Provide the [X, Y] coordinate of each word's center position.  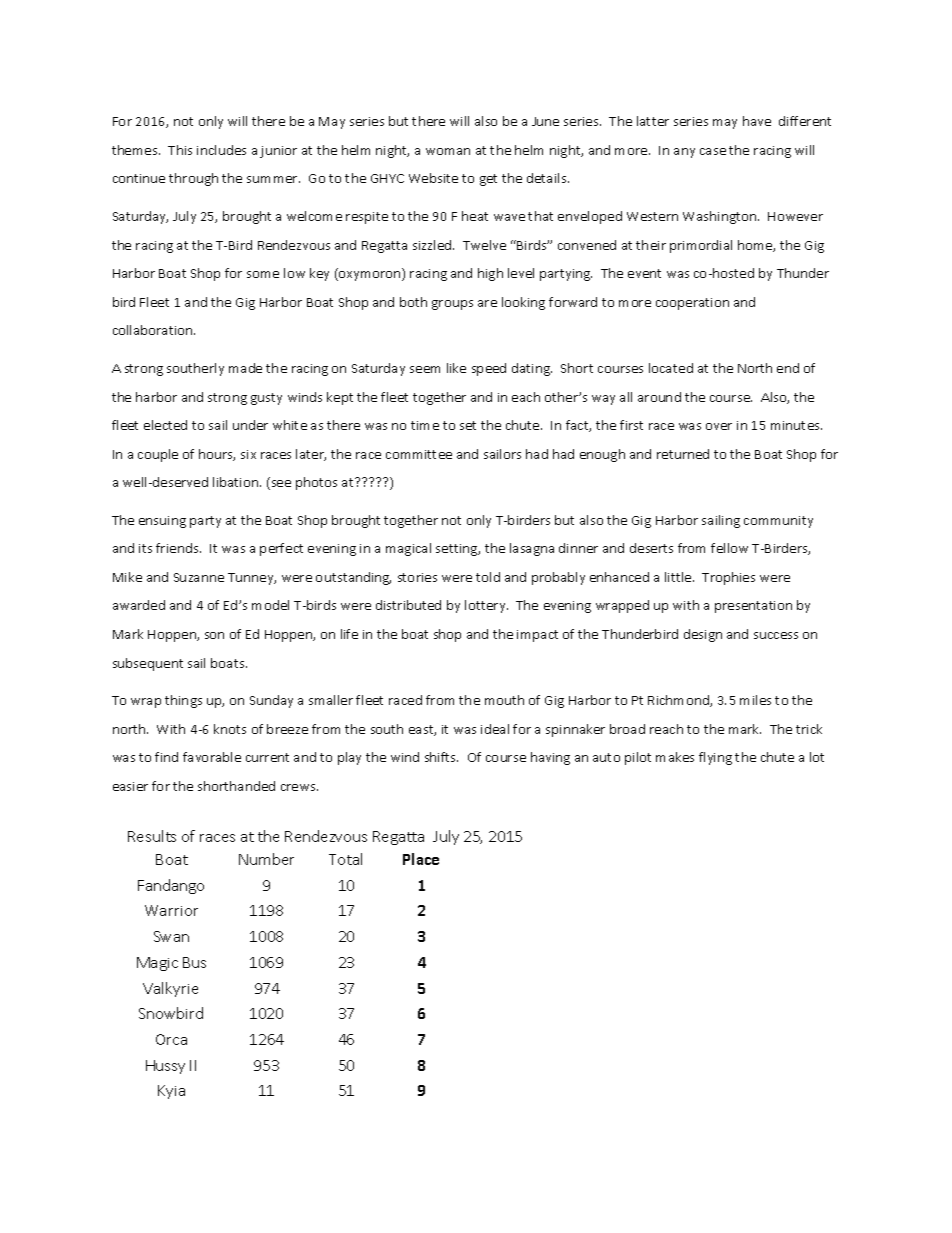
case [713, 151]
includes [221, 150]
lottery [486, 606]
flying [715, 758]
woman [448, 151]
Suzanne [199, 577]
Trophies [728, 578]
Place [421, 859]
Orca [171, 1039]
